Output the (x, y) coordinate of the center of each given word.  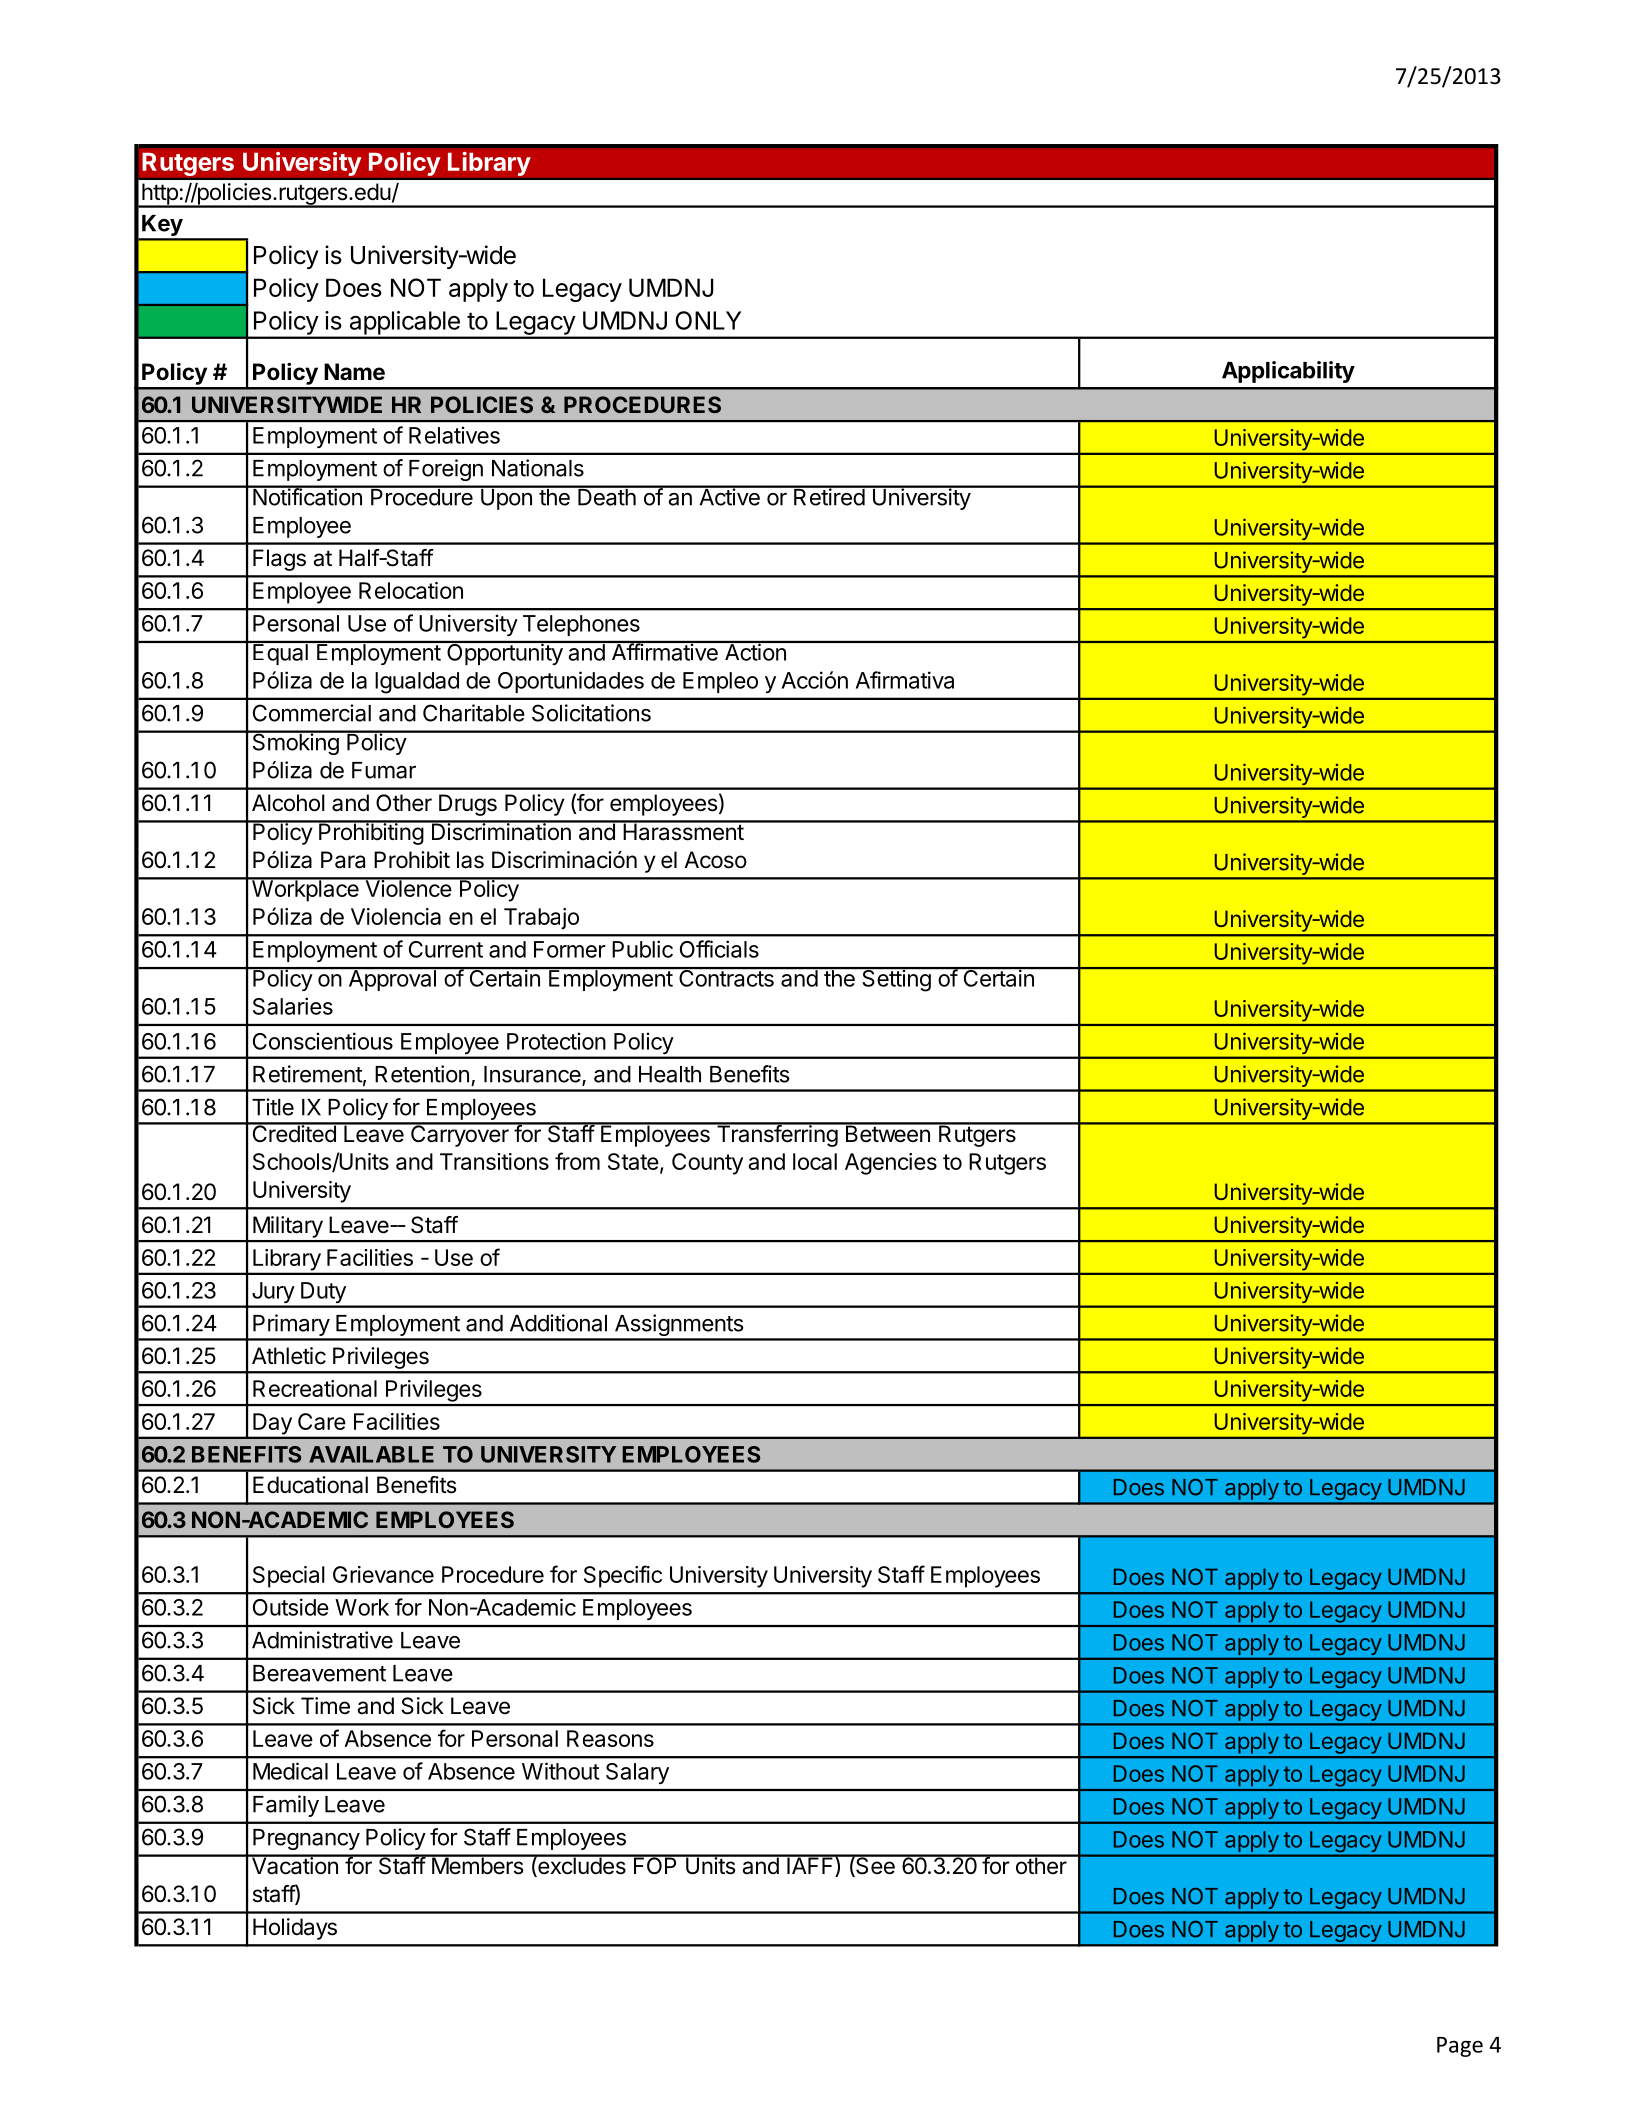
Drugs (468, 805)
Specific (623, 1576)
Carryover (460, 1135)
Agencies (891, 1164)
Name (354, 372)
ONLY (708, 320)
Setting (896, 979)
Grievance (383, 1574)
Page (1460, 2047)
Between (887, 1133)
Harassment (683, 831)
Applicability (1288, 372)
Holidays (295, 1929)
